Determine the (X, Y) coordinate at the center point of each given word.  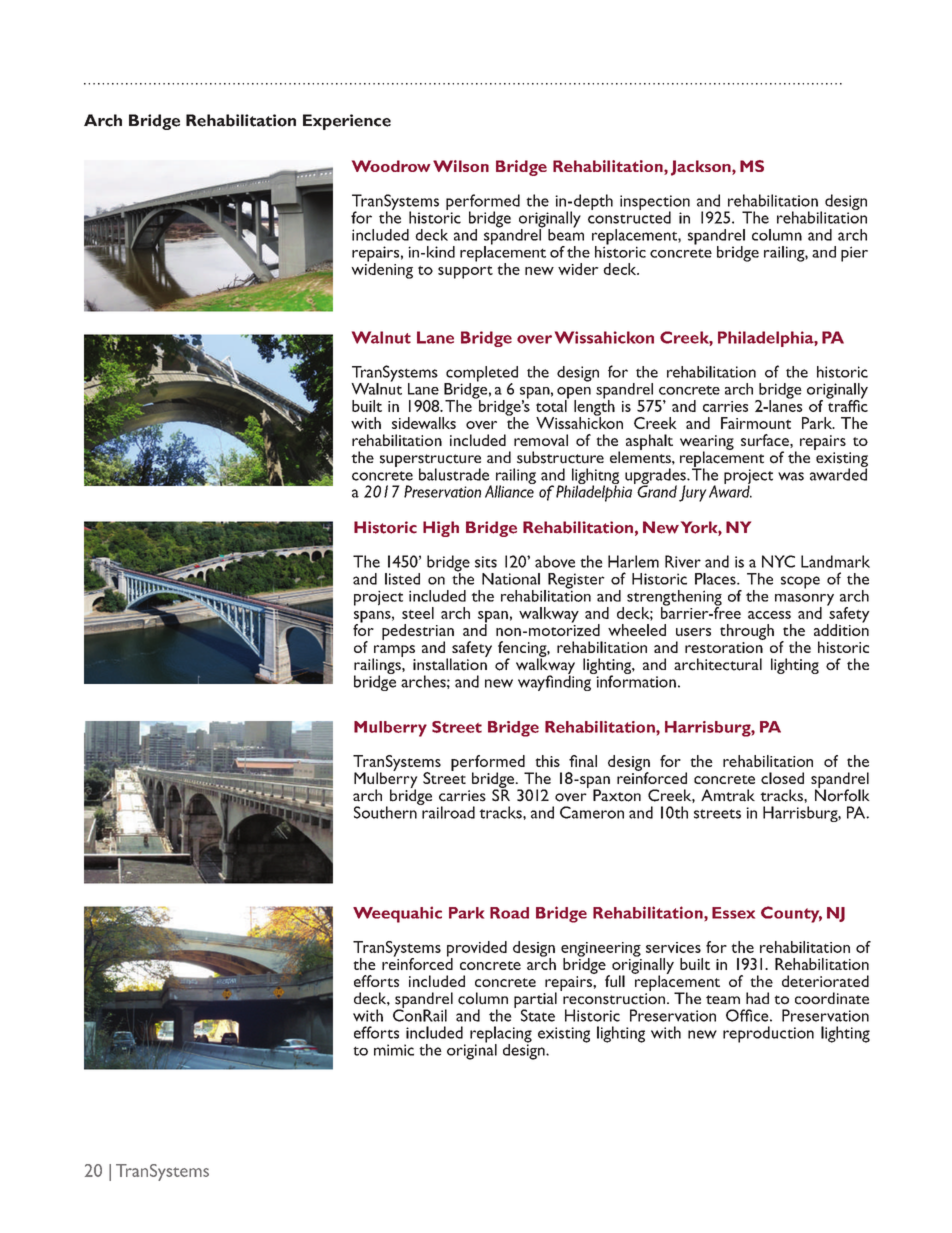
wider (578, 269)
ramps (393, 652)
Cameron (592, 812)
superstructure (430, 461)
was (791, 476)
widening (382, 269)
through (747, 632)
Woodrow (391, 166)
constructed (629, 216)
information (635, 680)
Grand (656, 490)
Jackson (702, 168)
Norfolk (842, 794)
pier (854, 254)
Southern (386, 811)
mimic (394, 1050)
